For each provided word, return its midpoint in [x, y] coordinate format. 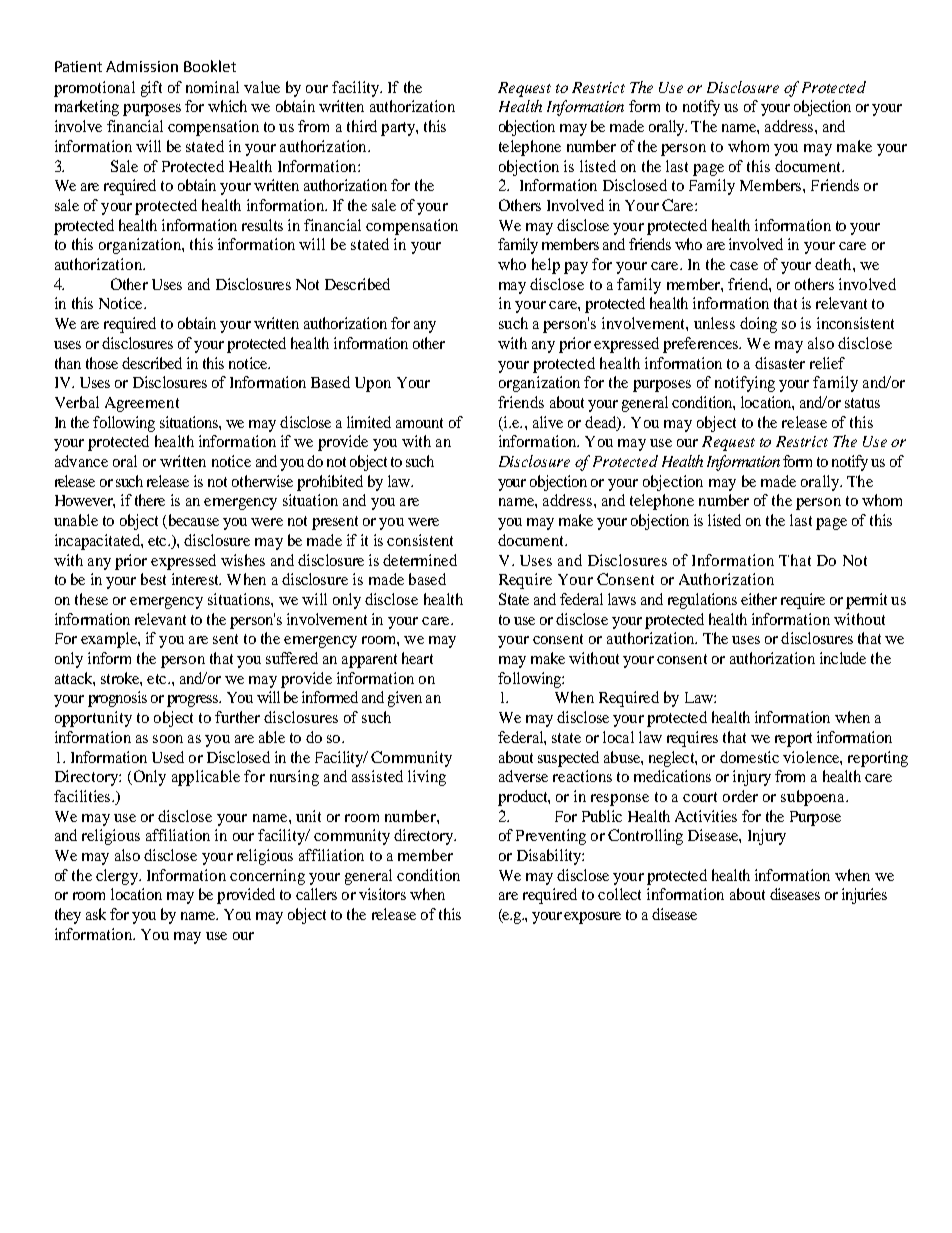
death [834, 264]
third [362, 126]
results [262, 225]
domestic [749, 757]
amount [419, 423]
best [153, 579]
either [759, 599]
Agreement [142, 404]
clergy [118, 877]
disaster [780, 363]
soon [168, 739]
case [744, 266]
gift [151, 89]
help [546, 266]
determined [420, 560]
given [405, 699]
